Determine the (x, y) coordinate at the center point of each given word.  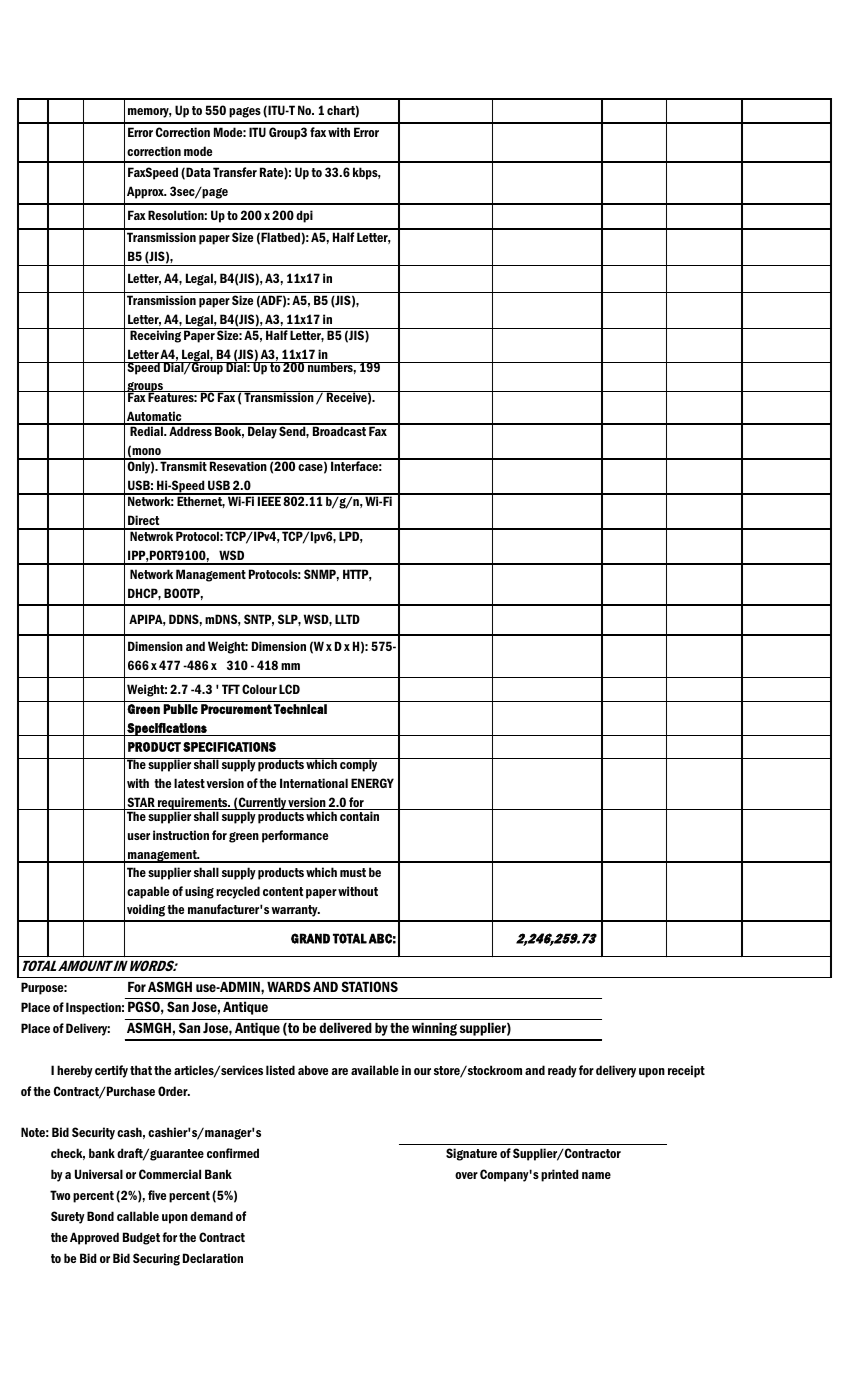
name (596, 1175)
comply (359, 765)
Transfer (235, 172)
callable (138, 1216)
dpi (304, 216)
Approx (146, 192)
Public (180, 709)
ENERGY (372, 783)
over (466, 1175)
